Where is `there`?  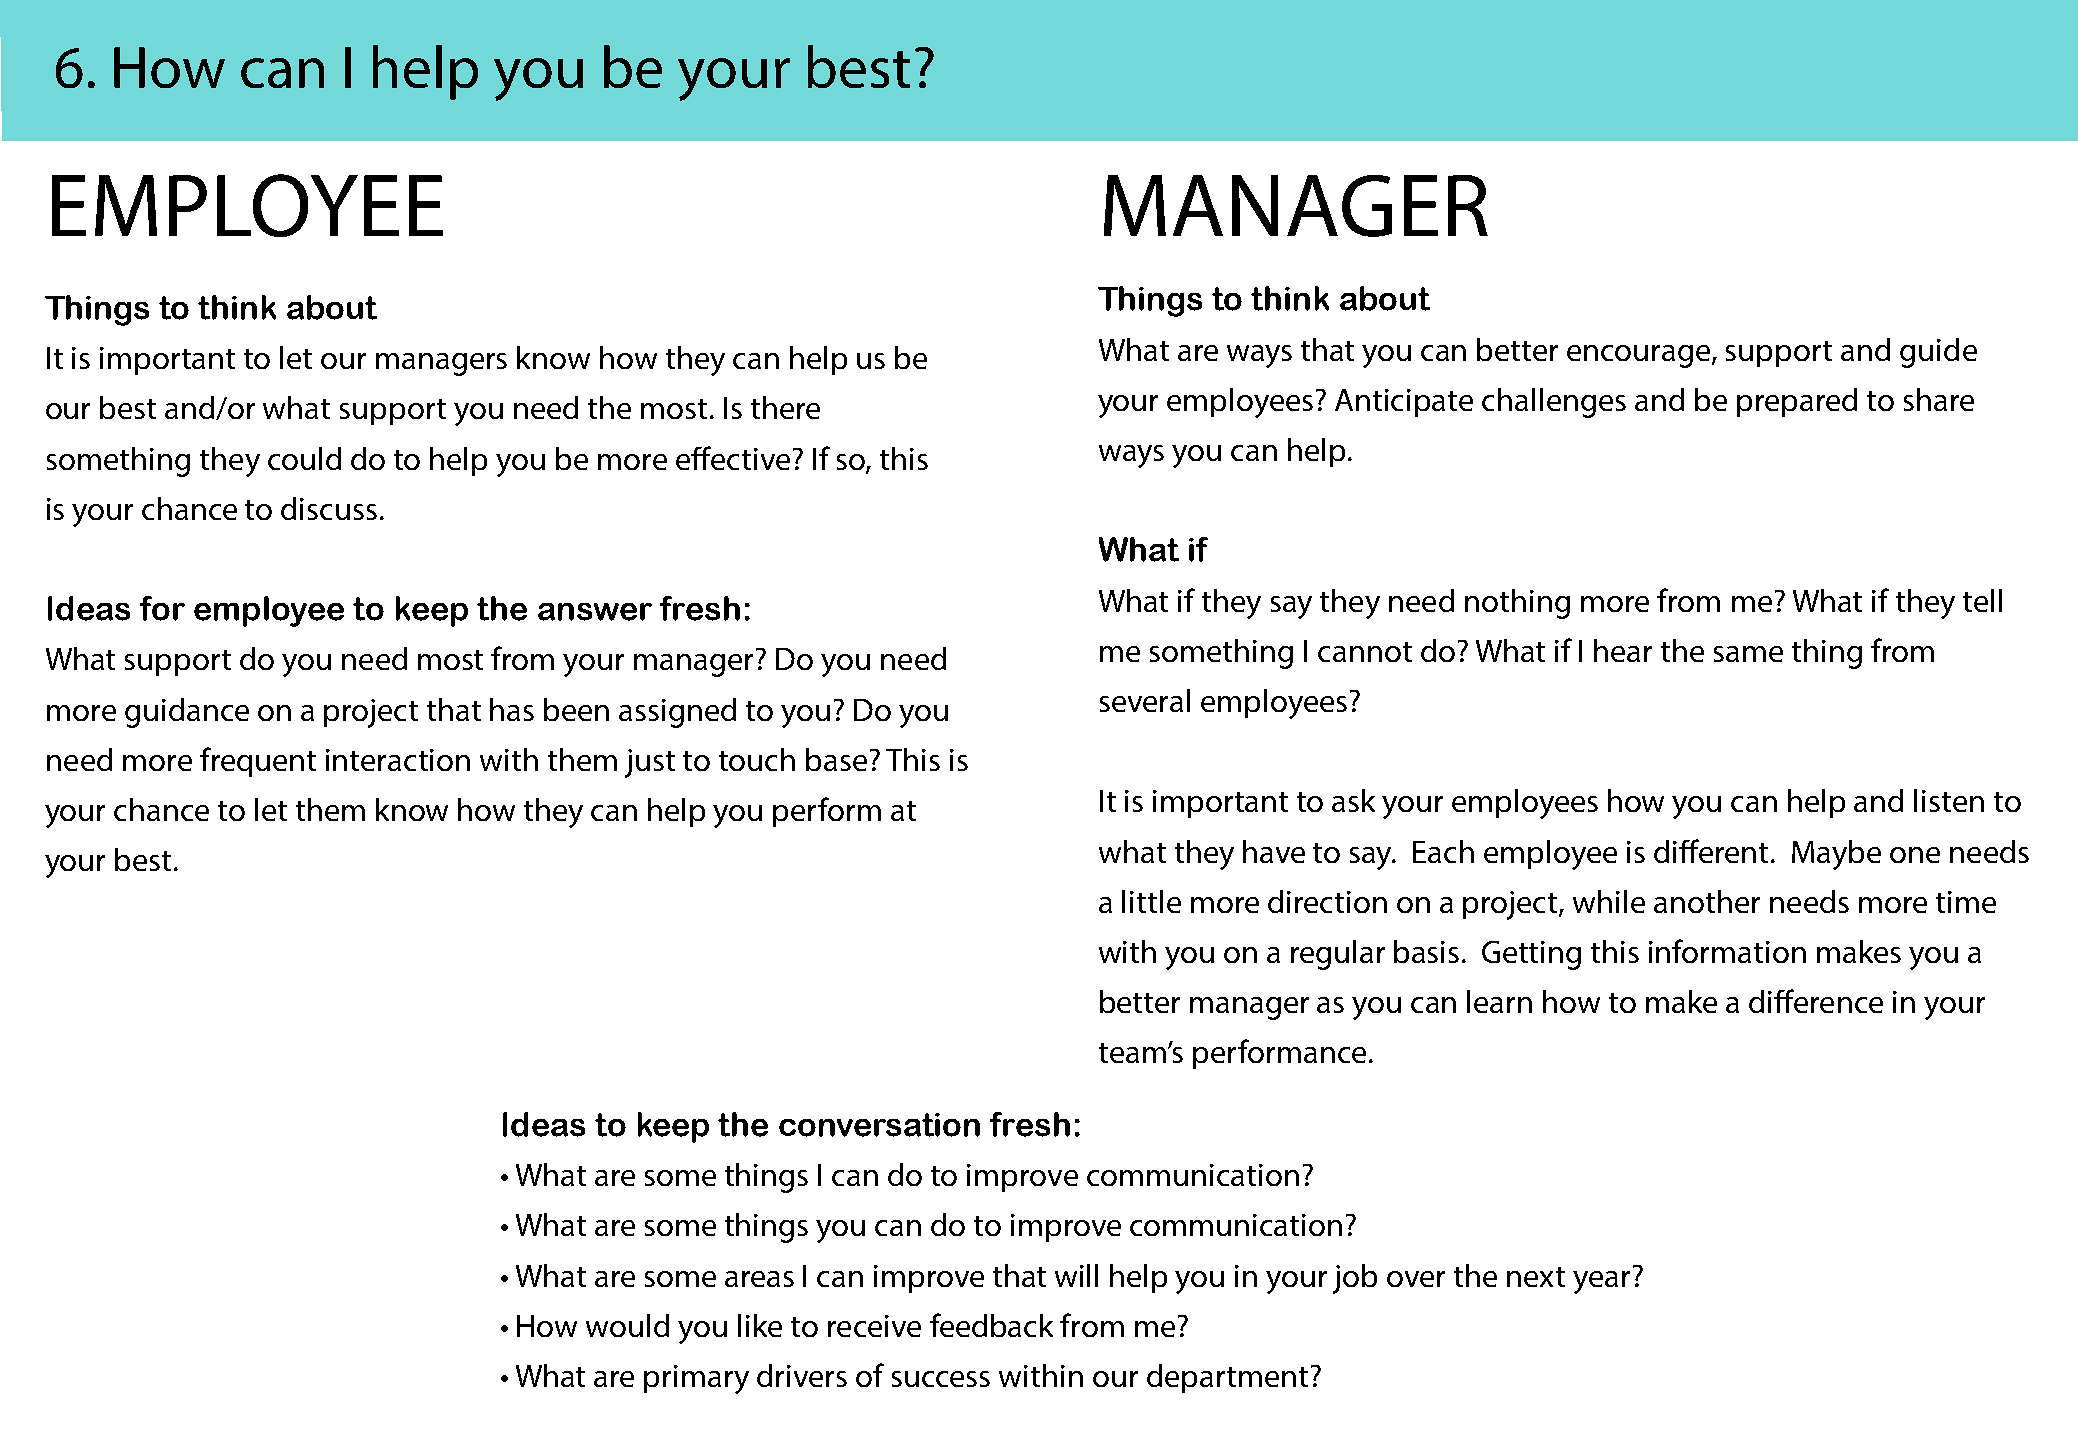
there is located at coordinates (785, 407).
